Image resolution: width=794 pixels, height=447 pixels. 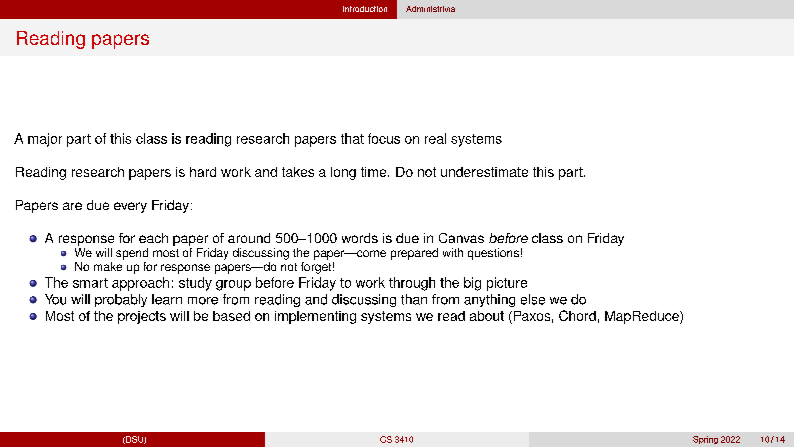 I want to click on underestimate, so click(x=484, y=172).
